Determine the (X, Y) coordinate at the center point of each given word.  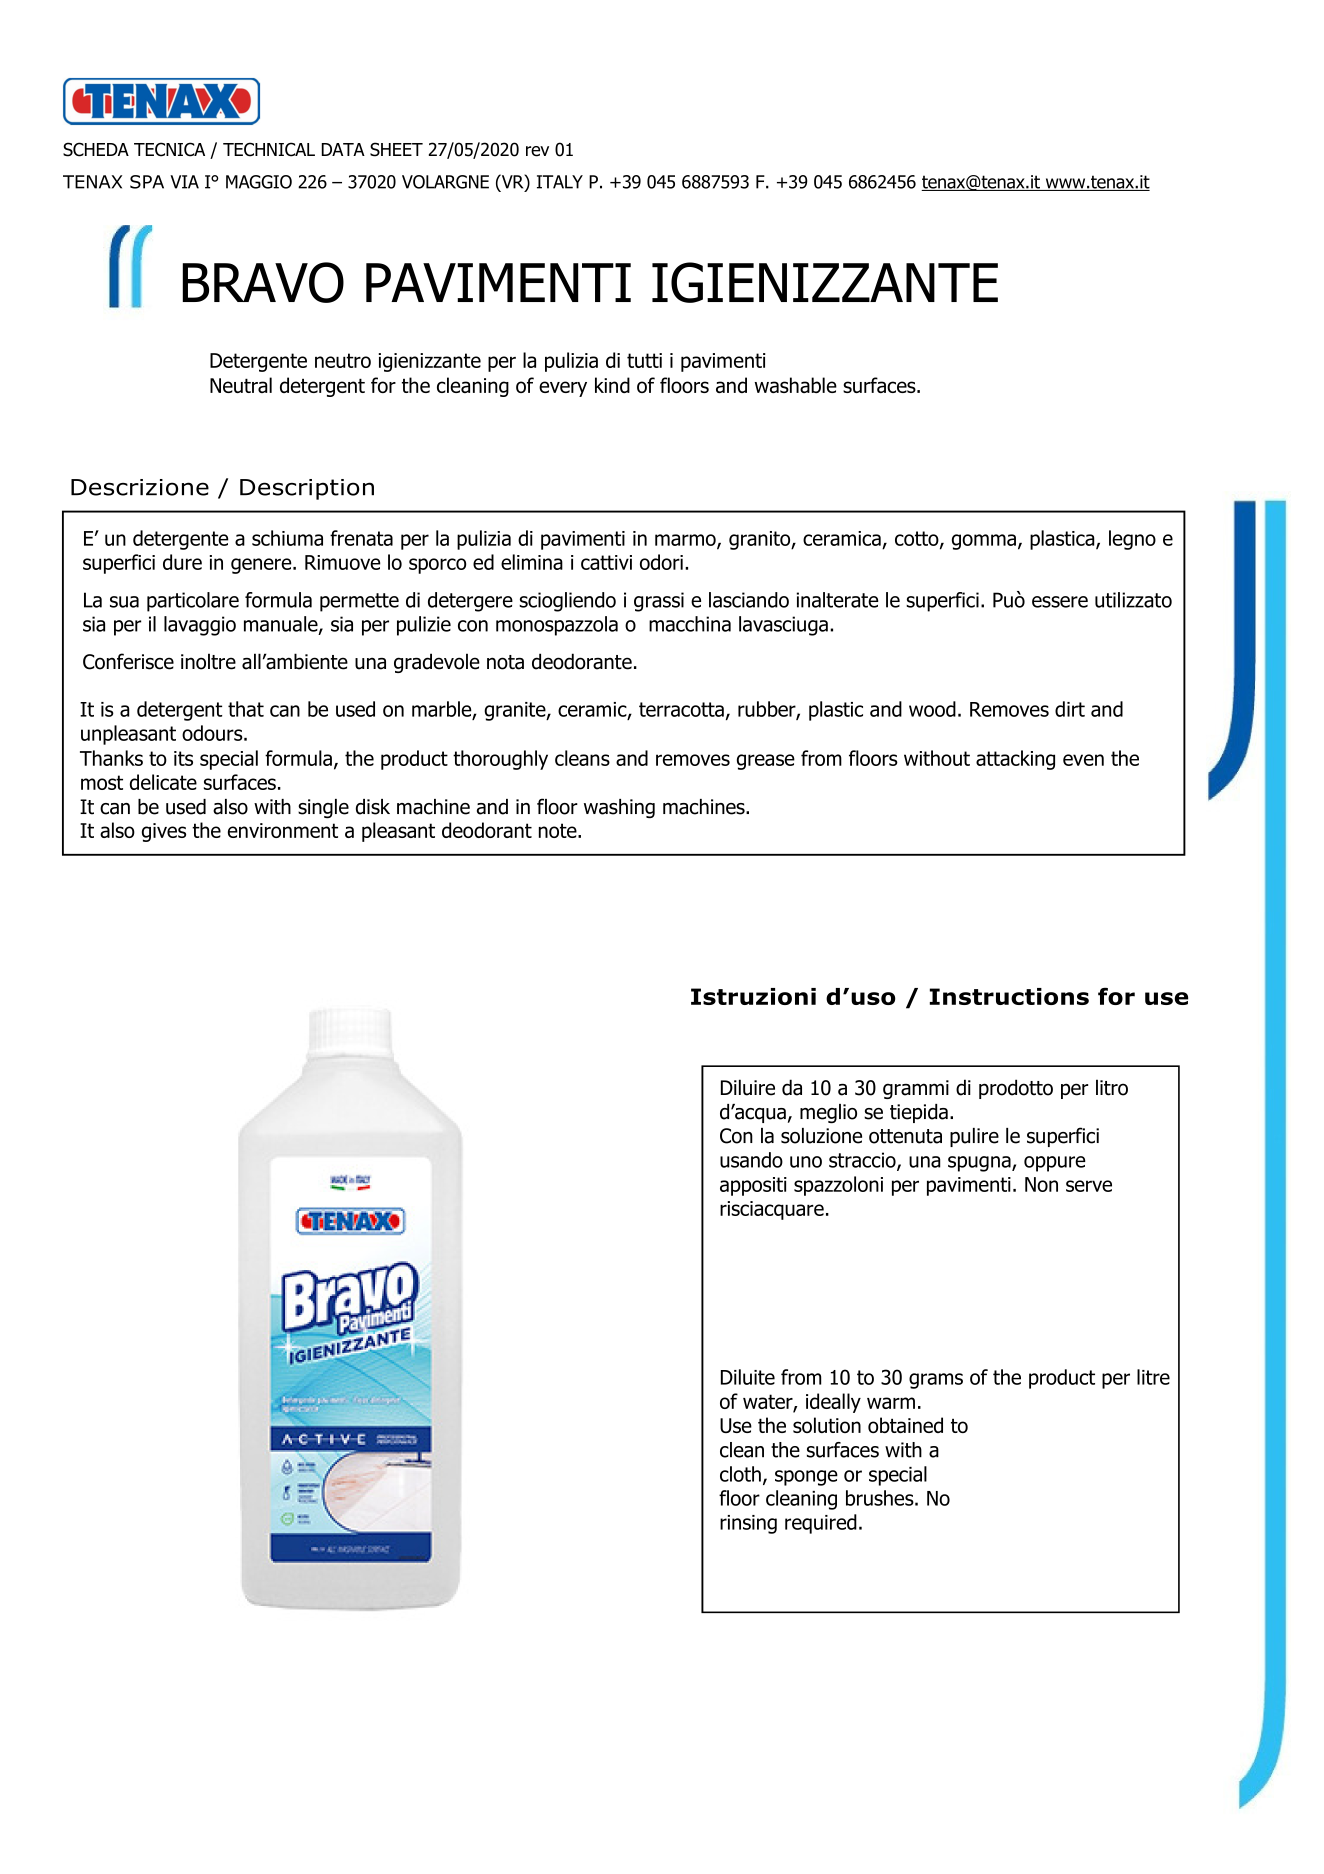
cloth (740, 1474)
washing (619, 808)
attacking (1015, 760)
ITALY (560, 182)
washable (795, 385)
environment (283, 830)
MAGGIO (259, 182)
